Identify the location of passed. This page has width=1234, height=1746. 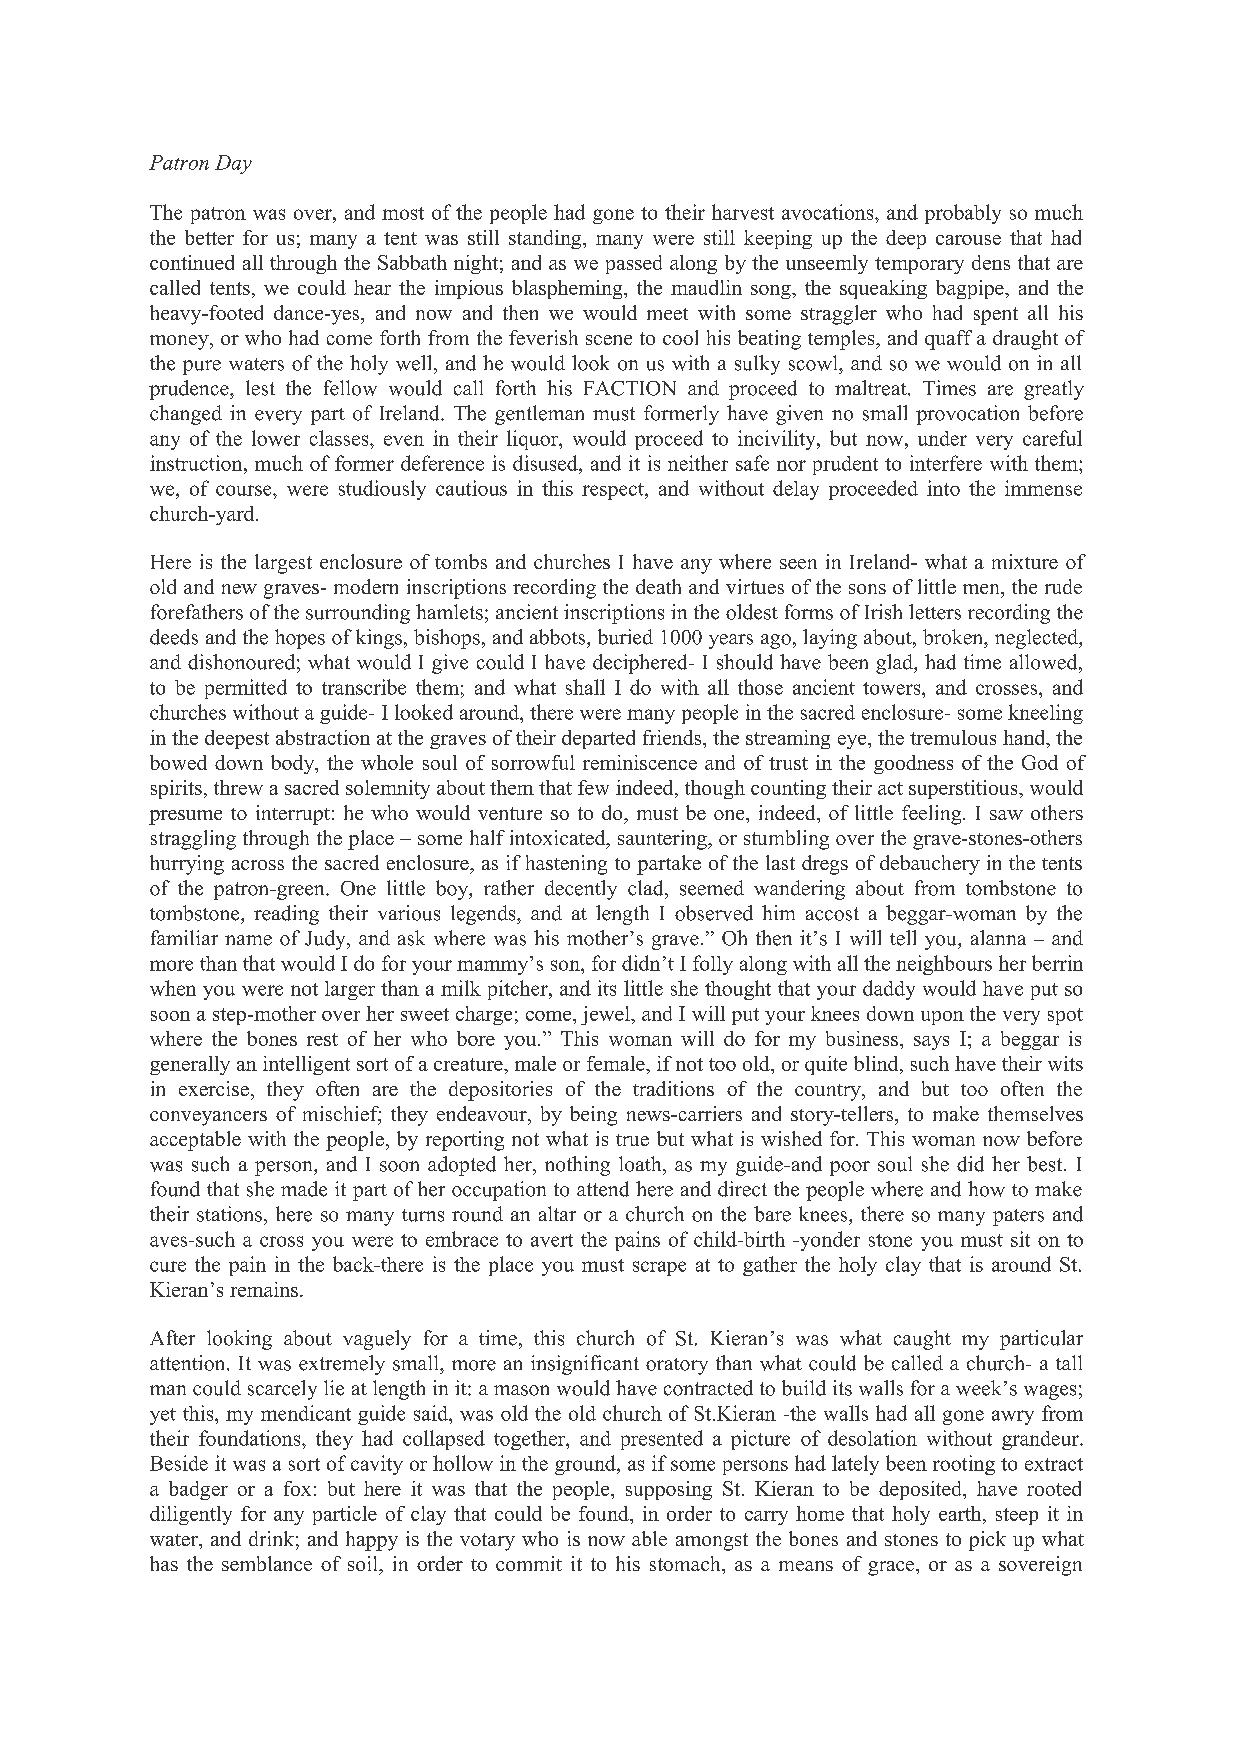
(634, 264).
